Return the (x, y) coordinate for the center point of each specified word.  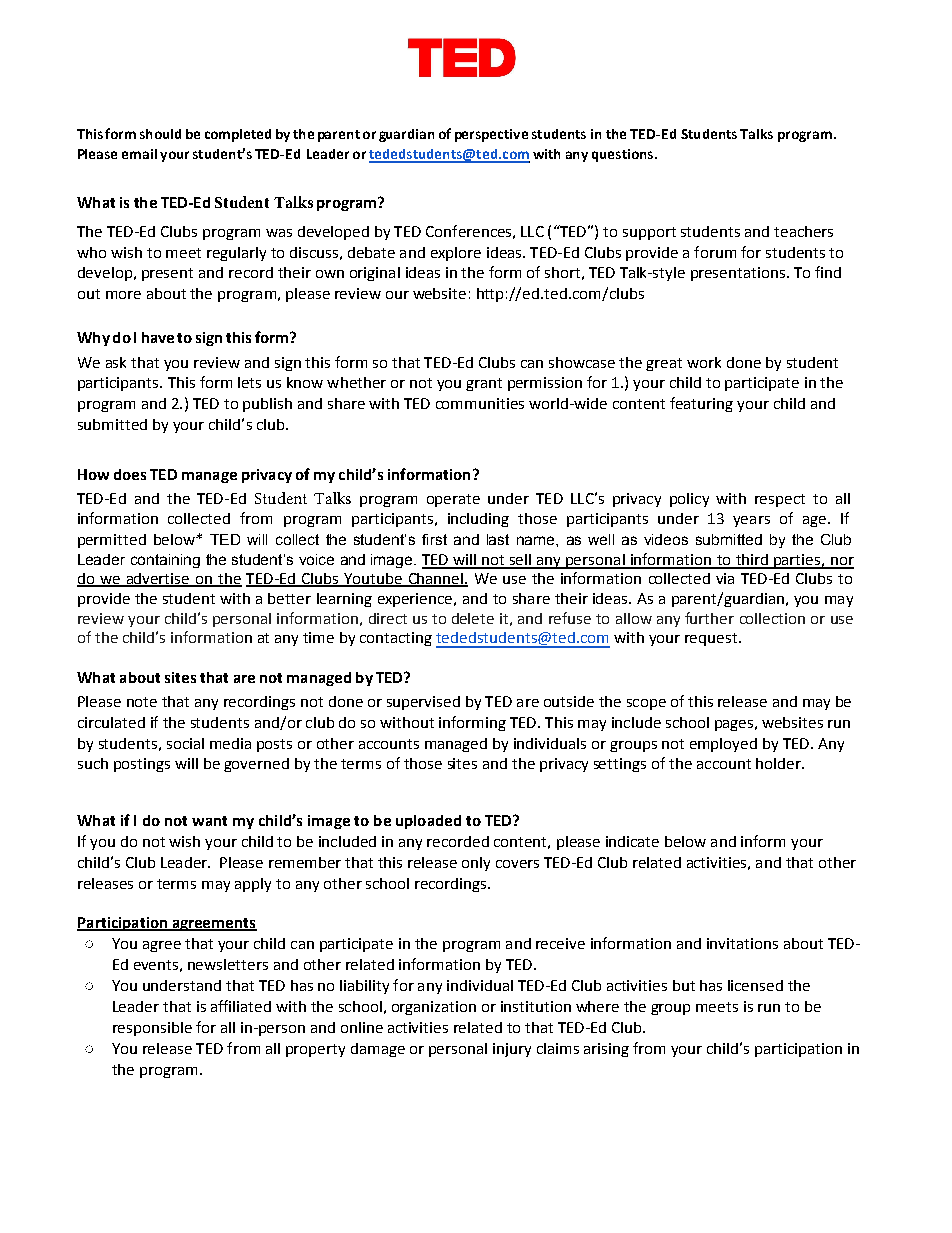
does (130, 474)
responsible (152, 1029)
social (185, 743)
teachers (803, 231)
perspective (491, 135)
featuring (701, 404)
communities (480, 403)
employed (723, 745)
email (139, 154)
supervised (423, 703)
